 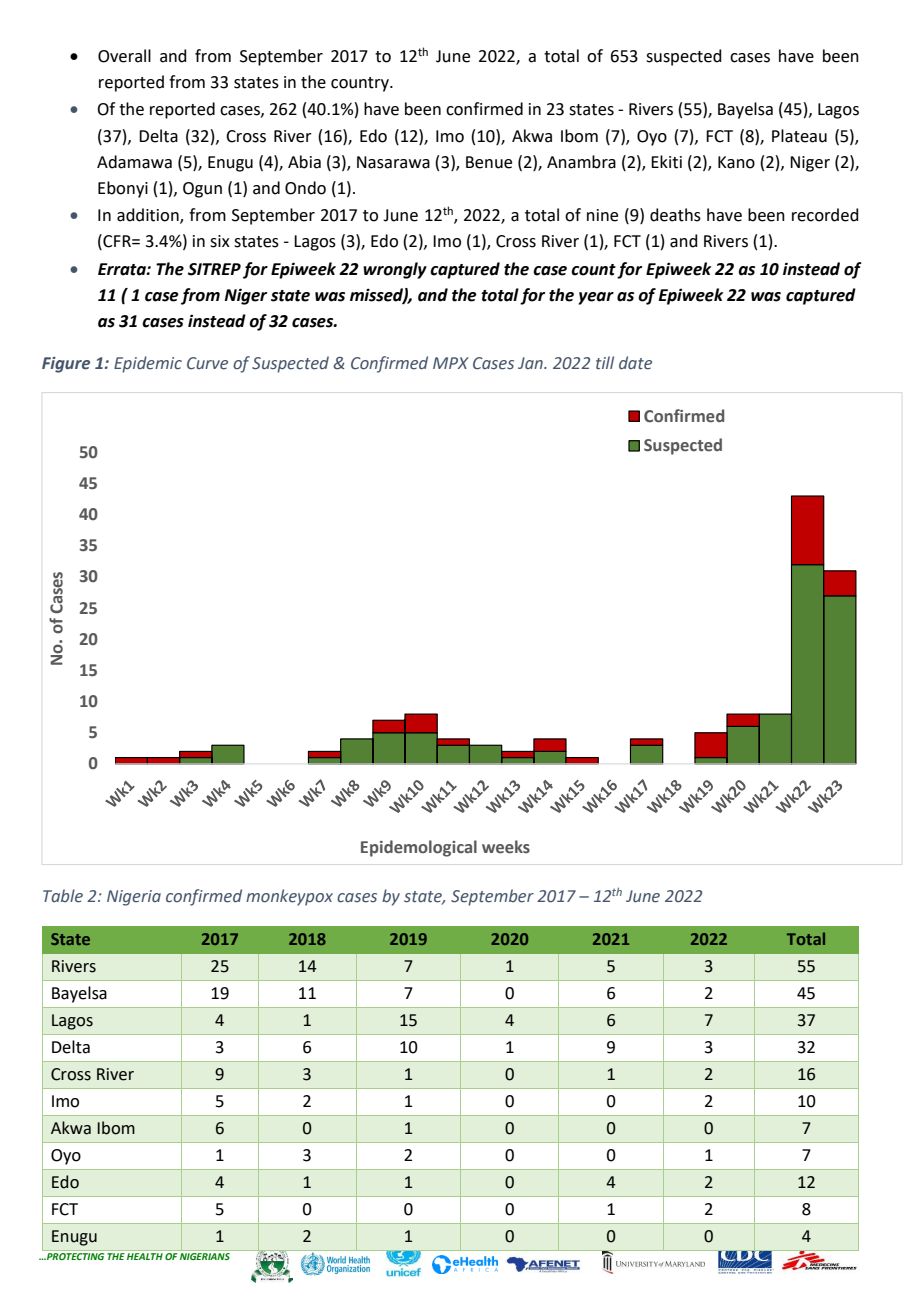 I want to click on till, so click(x=605, y=363).
